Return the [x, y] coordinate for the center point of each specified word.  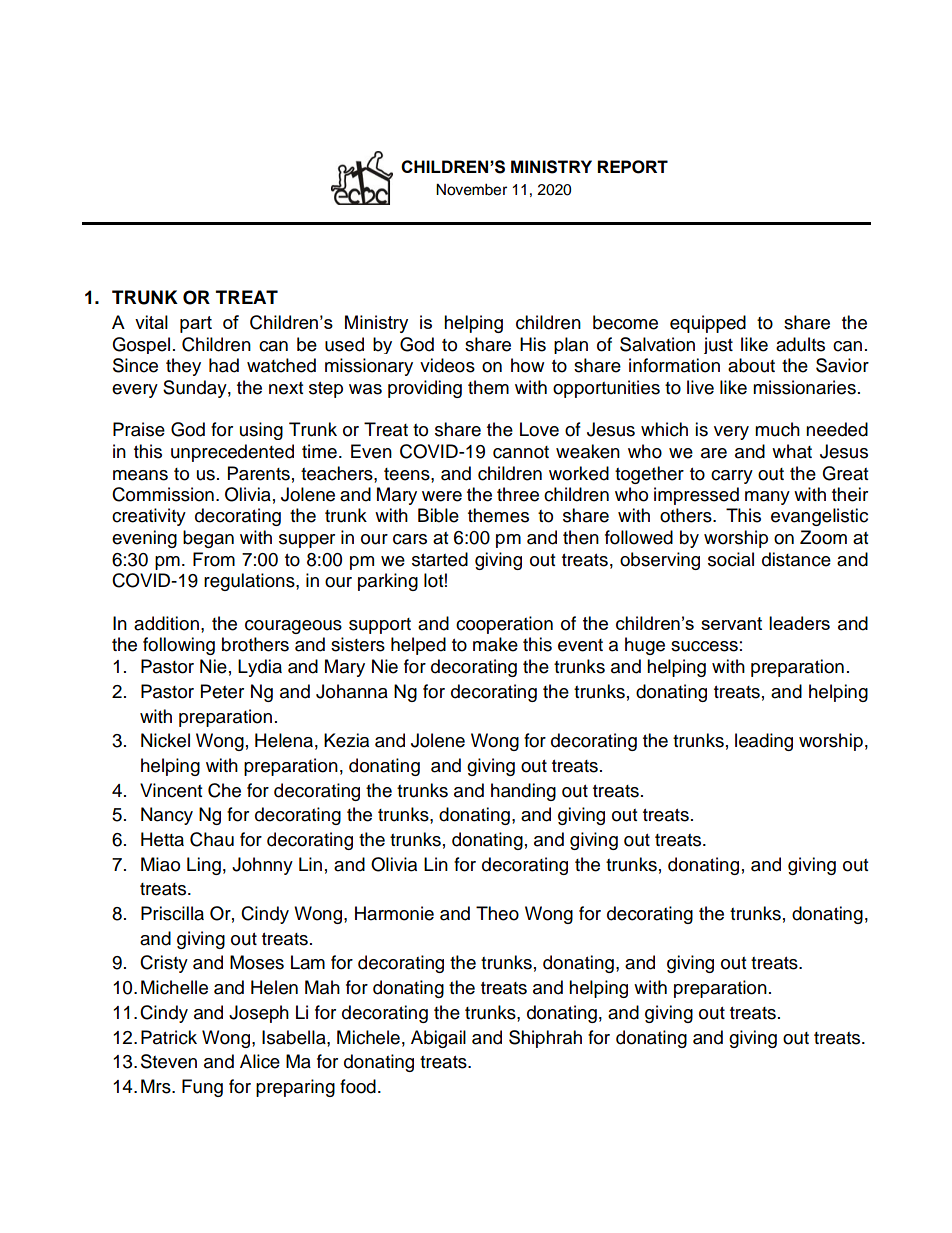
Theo [497, 913]
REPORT [632, 167]
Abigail [438, 1039]
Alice [260, 1061]
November [471, 190]
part [196, 324]
